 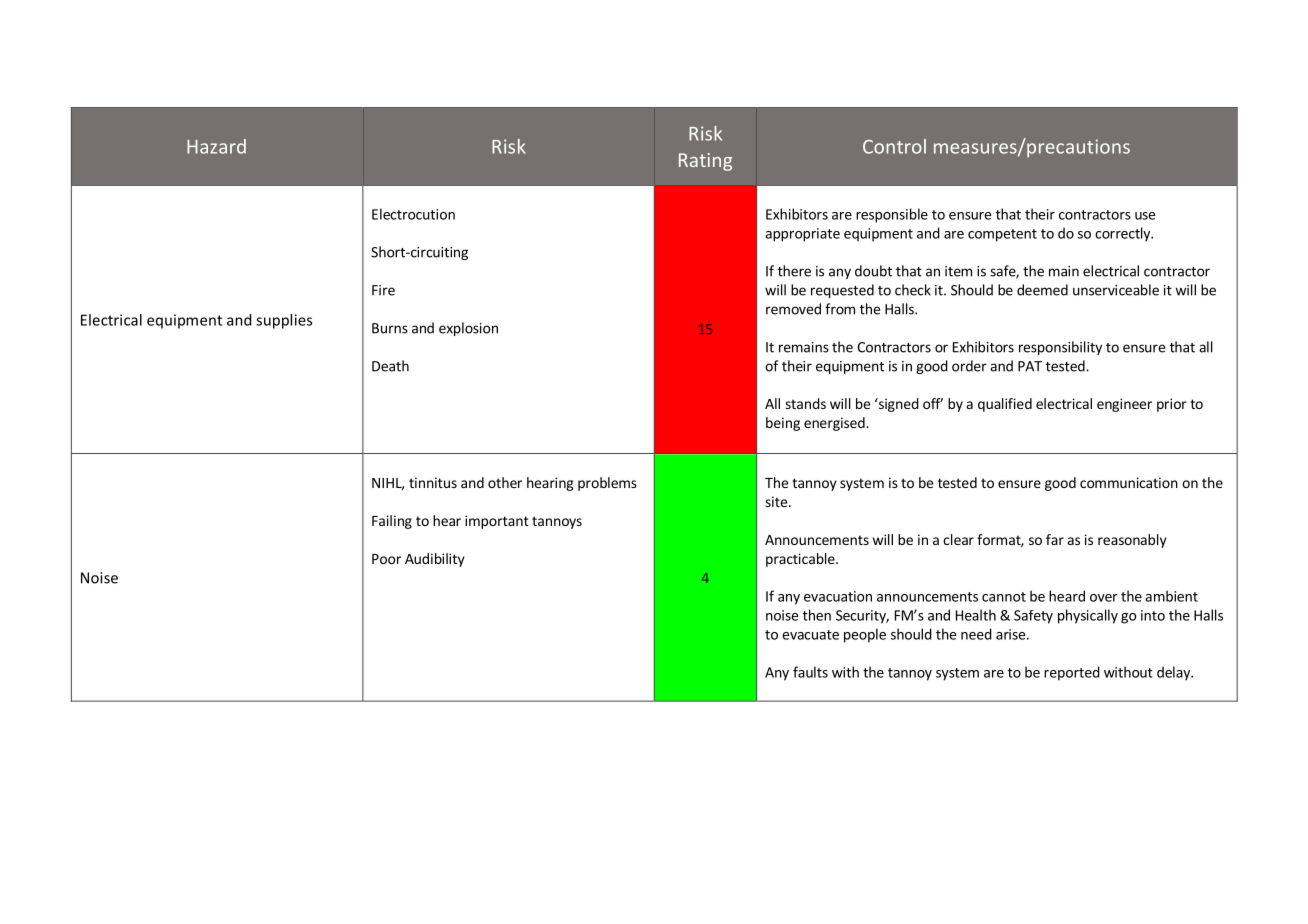 What do you see at coordinates (1072, 673) in the page?
I see `reported` at bounding box center [1072, 673].
